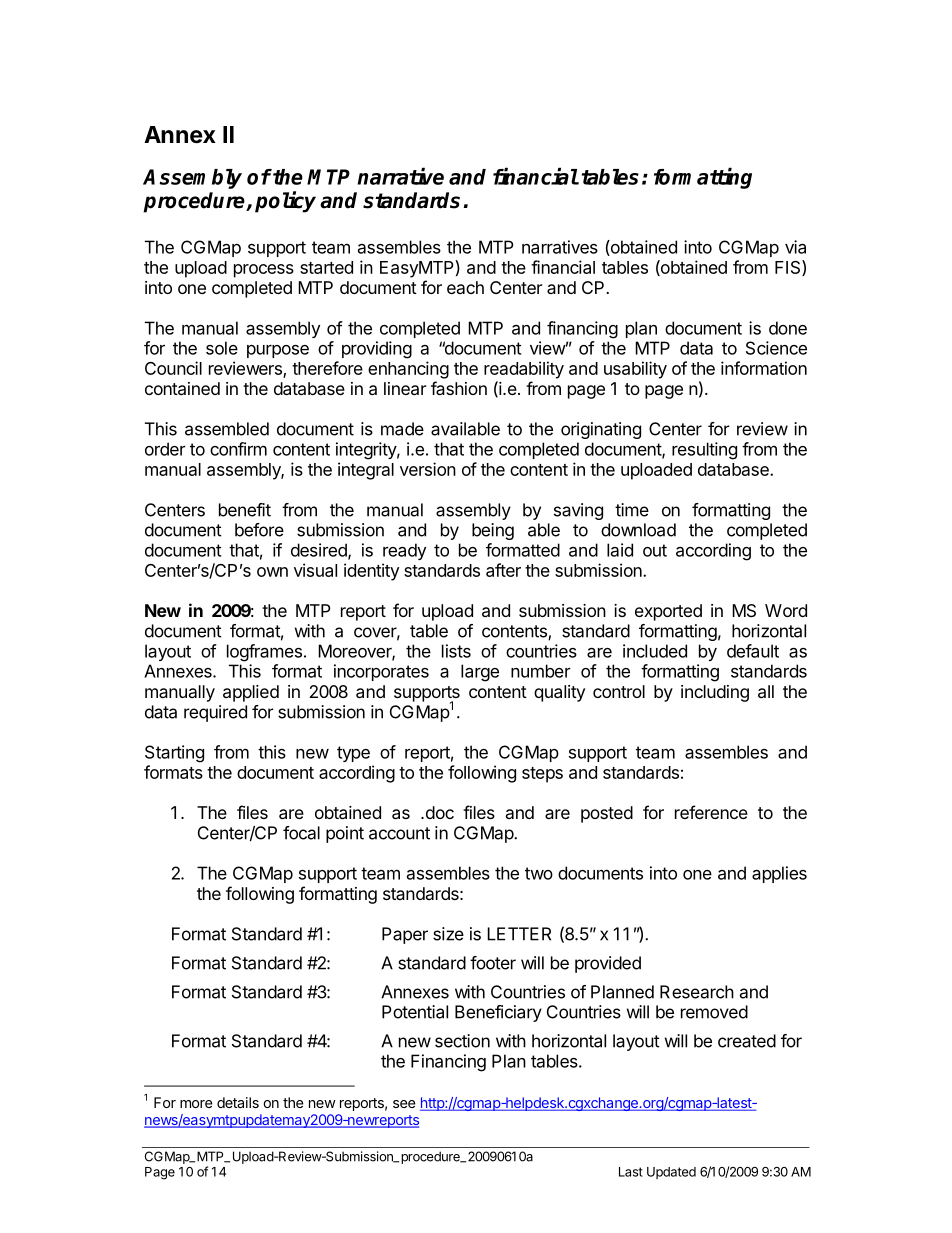 This page has height=1233, width=952. I want to click on via, so click(795, 247).
